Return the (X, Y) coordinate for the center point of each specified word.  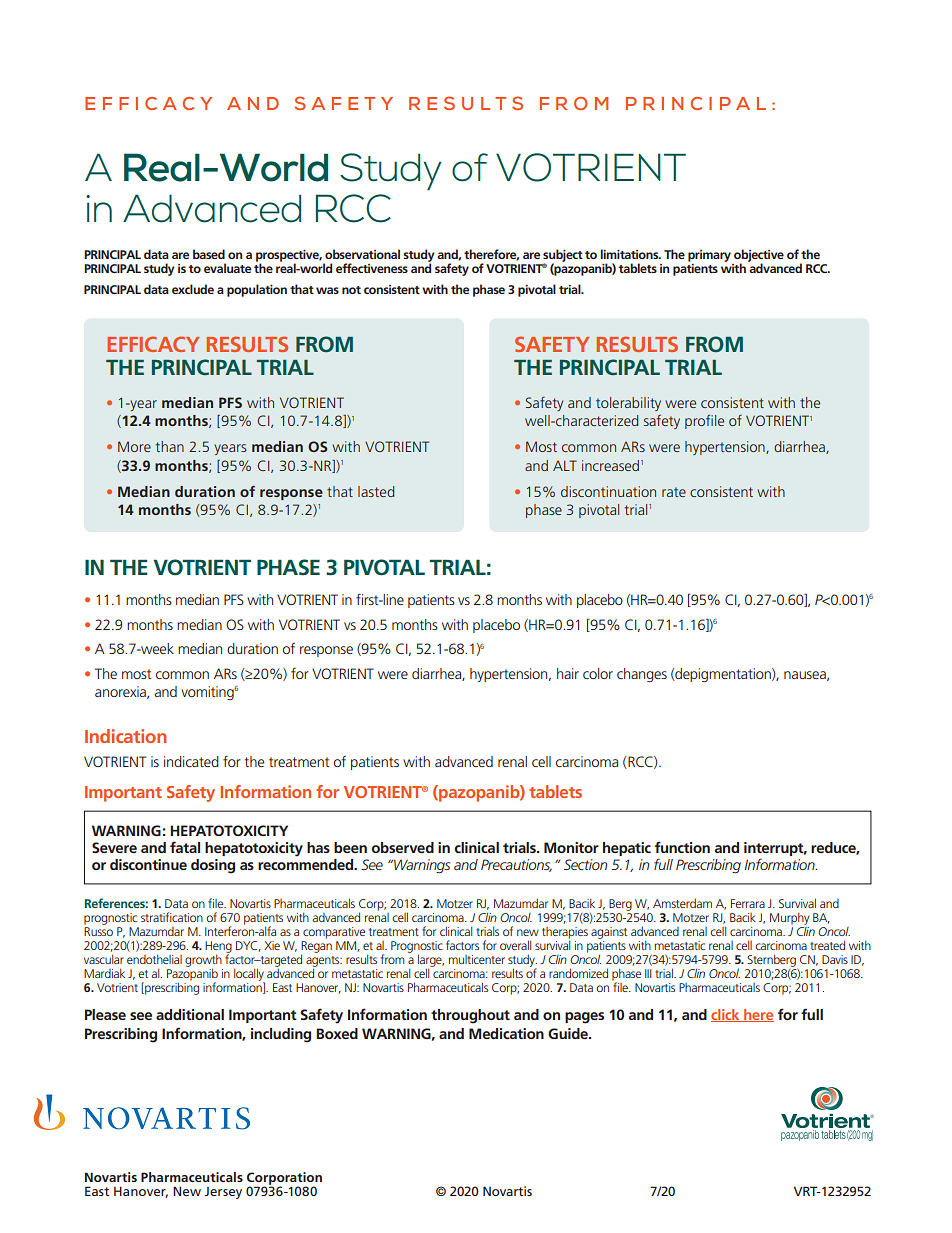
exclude (193, 289)
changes (642, 675)
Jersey (223, 1193)
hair (568, 673)
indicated (191, 761)
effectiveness (372, 268)
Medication (506, 1033)
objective (759, 256)
